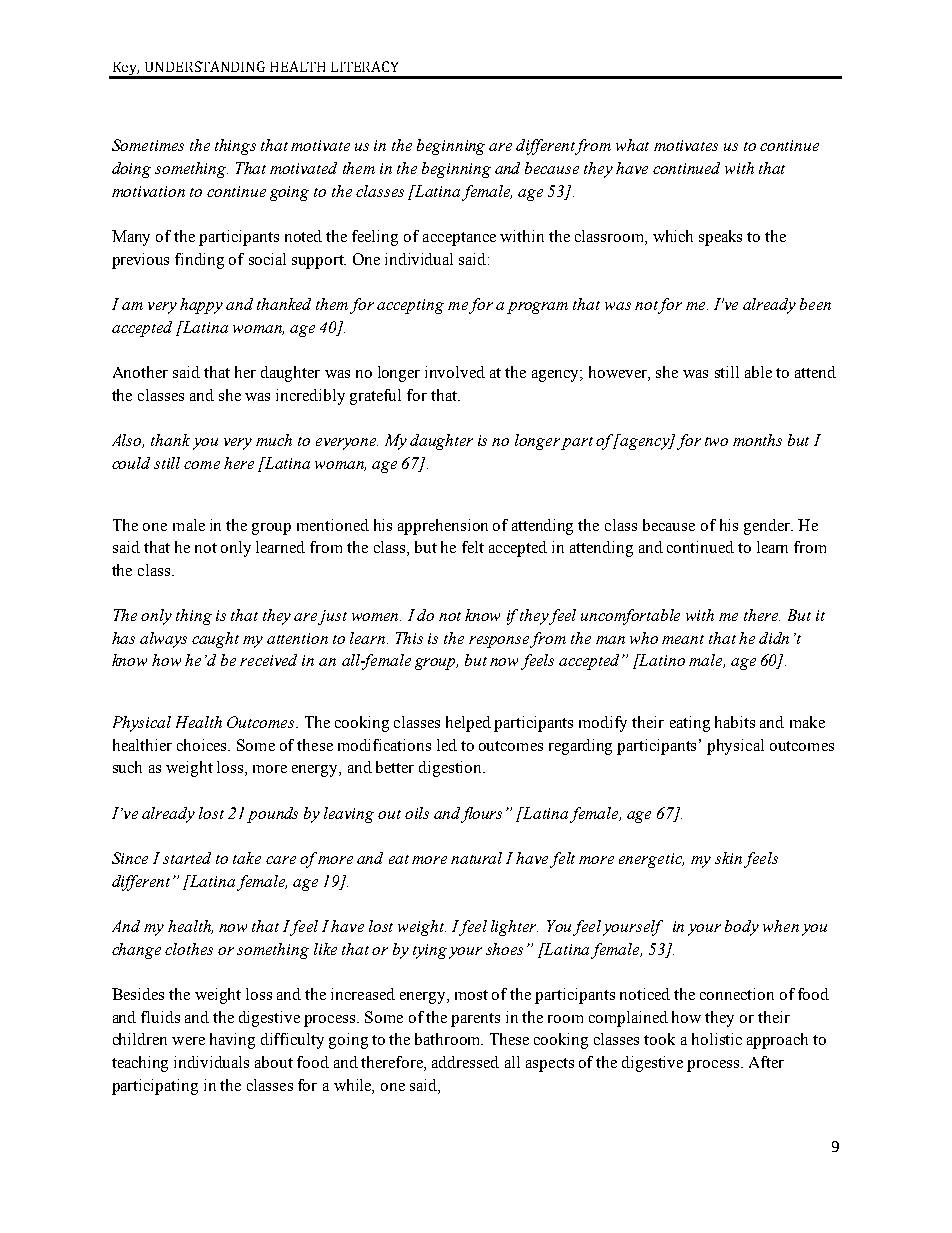  Describe the element at coordinates (481, 815) in the screenshot. I see `flours` at that location.
